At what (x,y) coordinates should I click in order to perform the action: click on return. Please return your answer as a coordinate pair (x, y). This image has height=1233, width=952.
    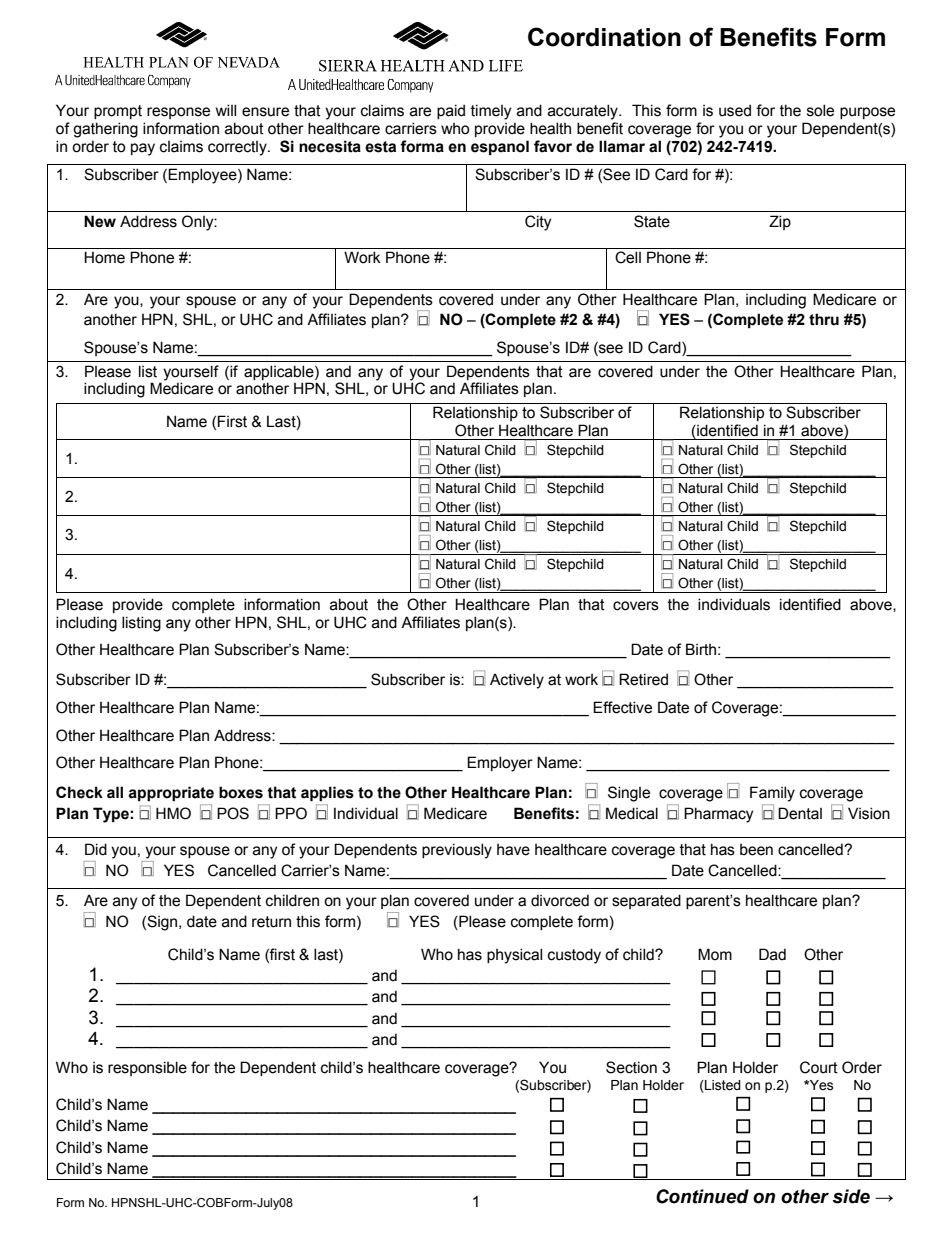
    Looking at the image, I should click on (271, 922).
